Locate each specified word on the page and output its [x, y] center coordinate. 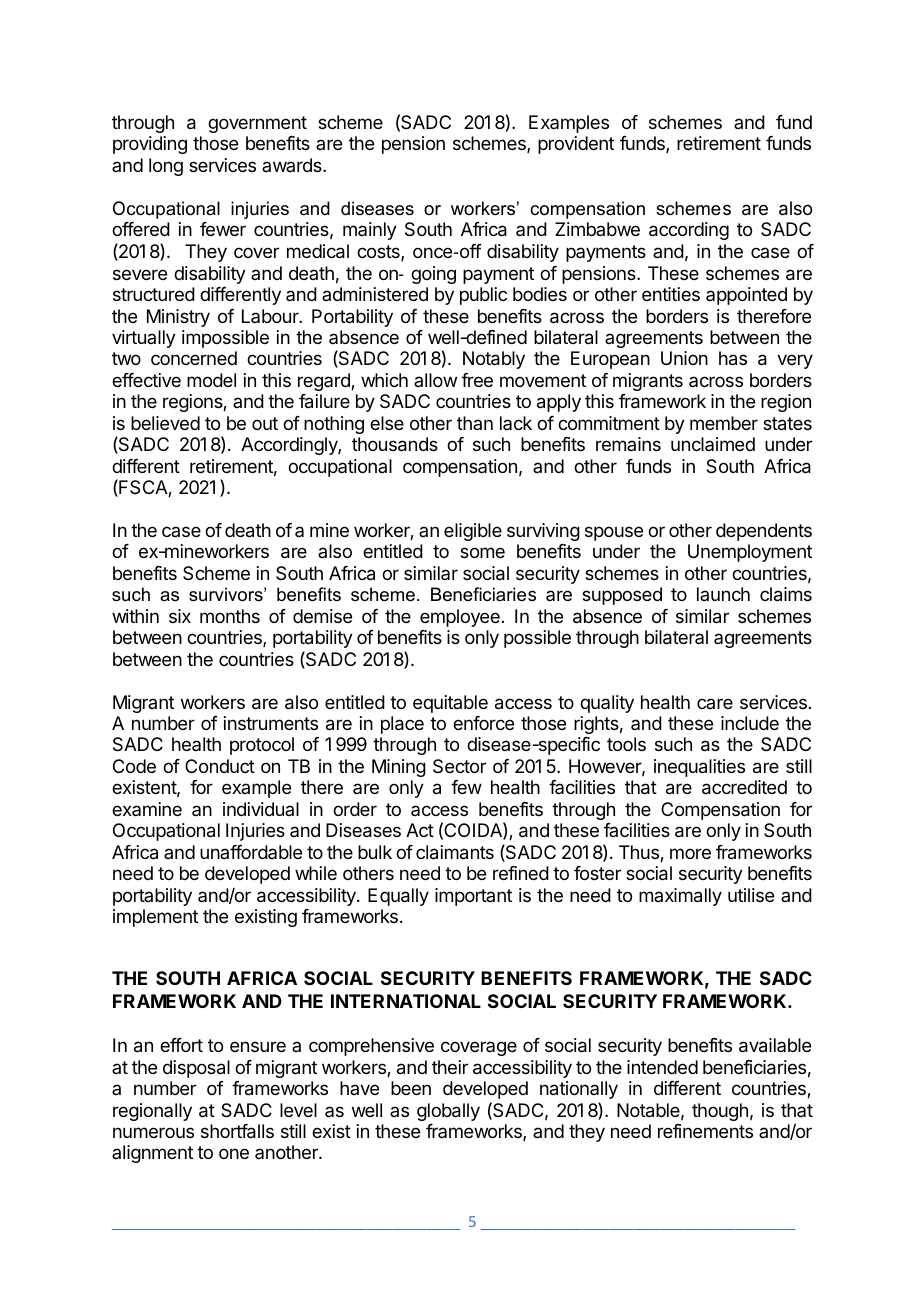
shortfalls [237, 1131]
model [211, 380]
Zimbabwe [597, 229]
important [473, 897]
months [230, 616]
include [750, 723]
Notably [494, 360]
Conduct [220, 766]
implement [155, 918]
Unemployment [750, 553]
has [733, 358]
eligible [473, 532]
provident [576, 145]
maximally [680, 897]
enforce [483, 723]
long [166, 167]
